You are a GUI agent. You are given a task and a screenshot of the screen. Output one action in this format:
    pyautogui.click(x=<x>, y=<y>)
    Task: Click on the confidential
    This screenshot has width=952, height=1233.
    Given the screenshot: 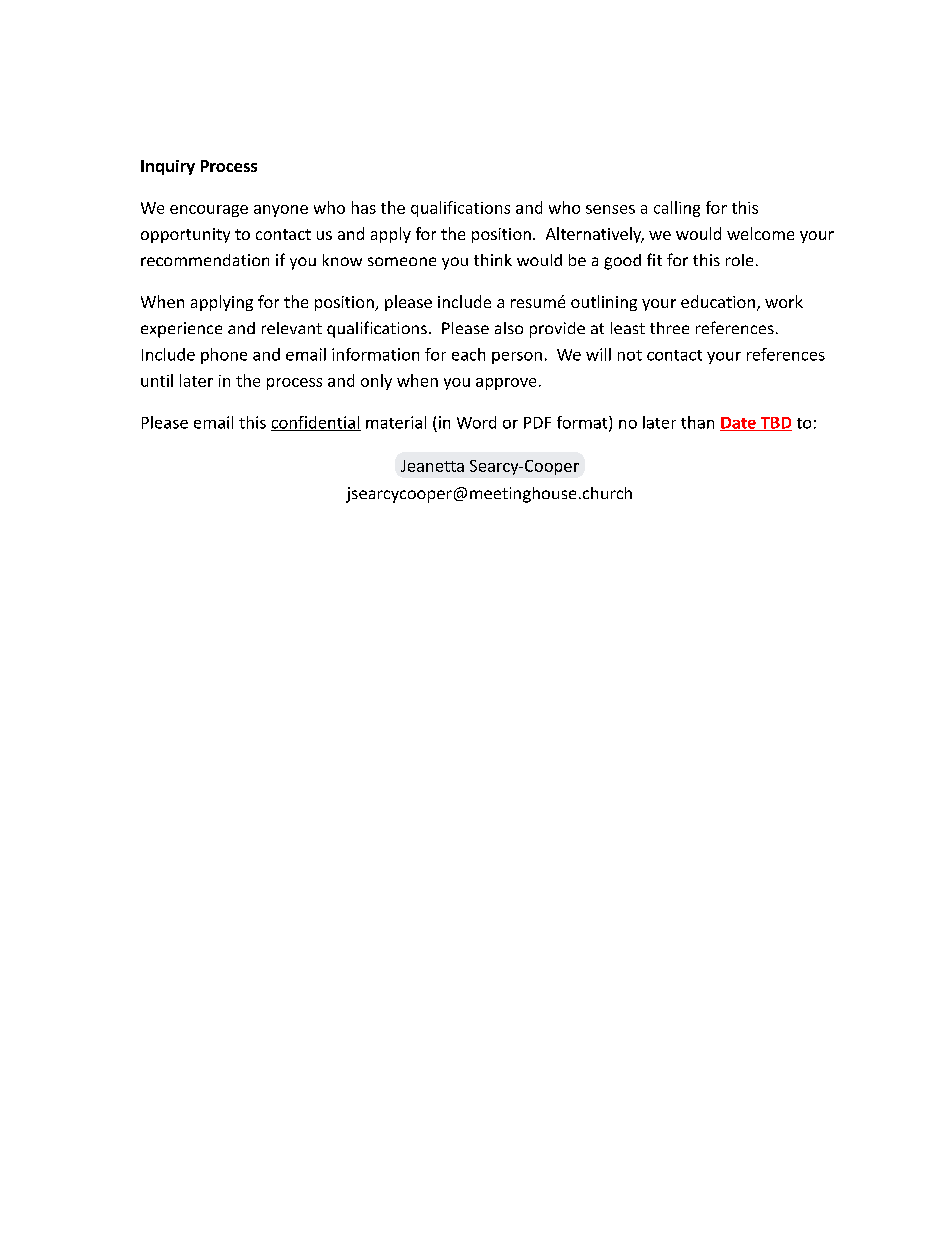 What is the action you would take?
    pyautogui.click(x=316, y=423)
